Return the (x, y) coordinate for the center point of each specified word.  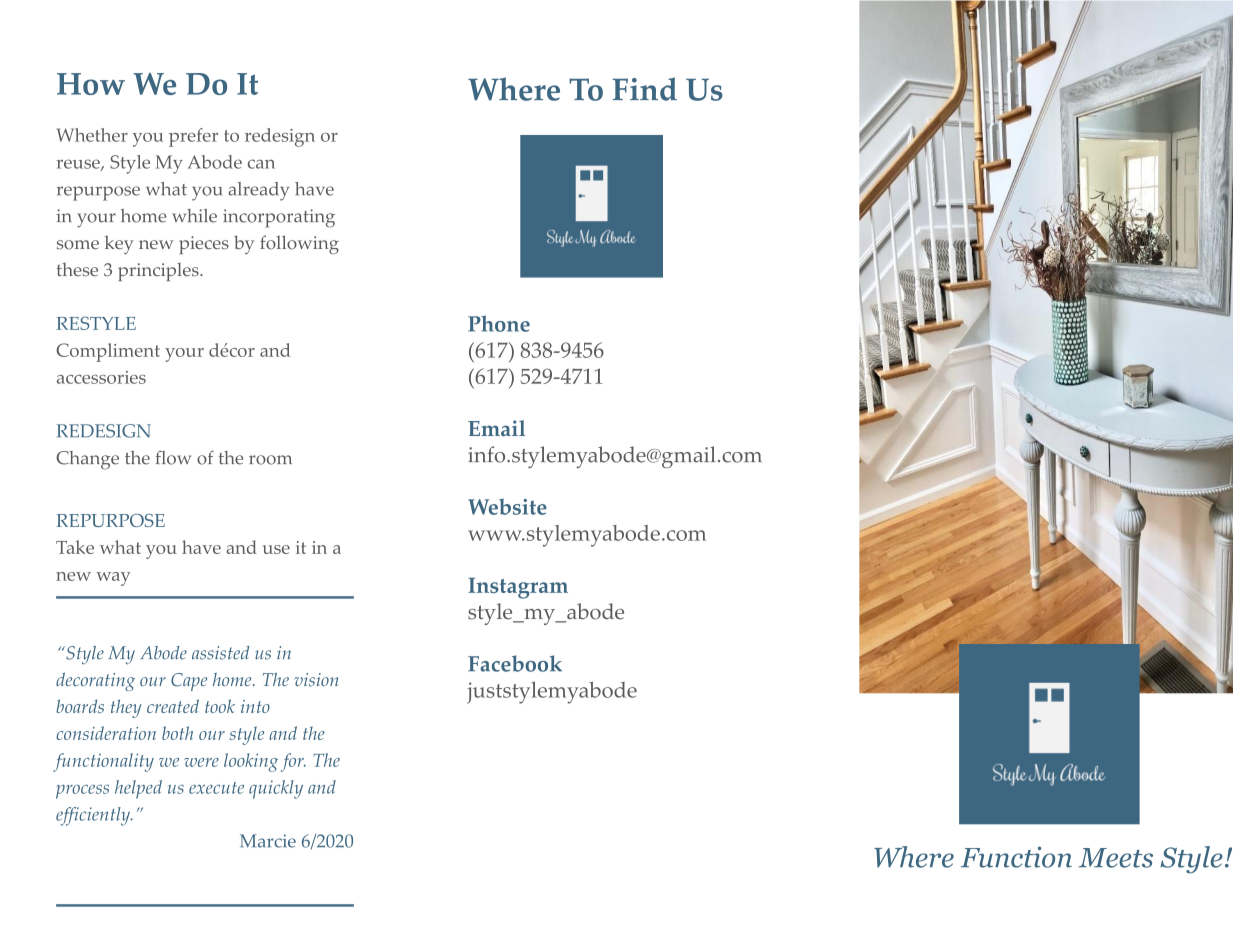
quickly (276, 789)
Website (507, 507)
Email (496, 428)
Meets (1116, 858)
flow (173, 457)
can (261, 164)
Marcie (268, 841)
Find (645, 89)
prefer (193, 137)
